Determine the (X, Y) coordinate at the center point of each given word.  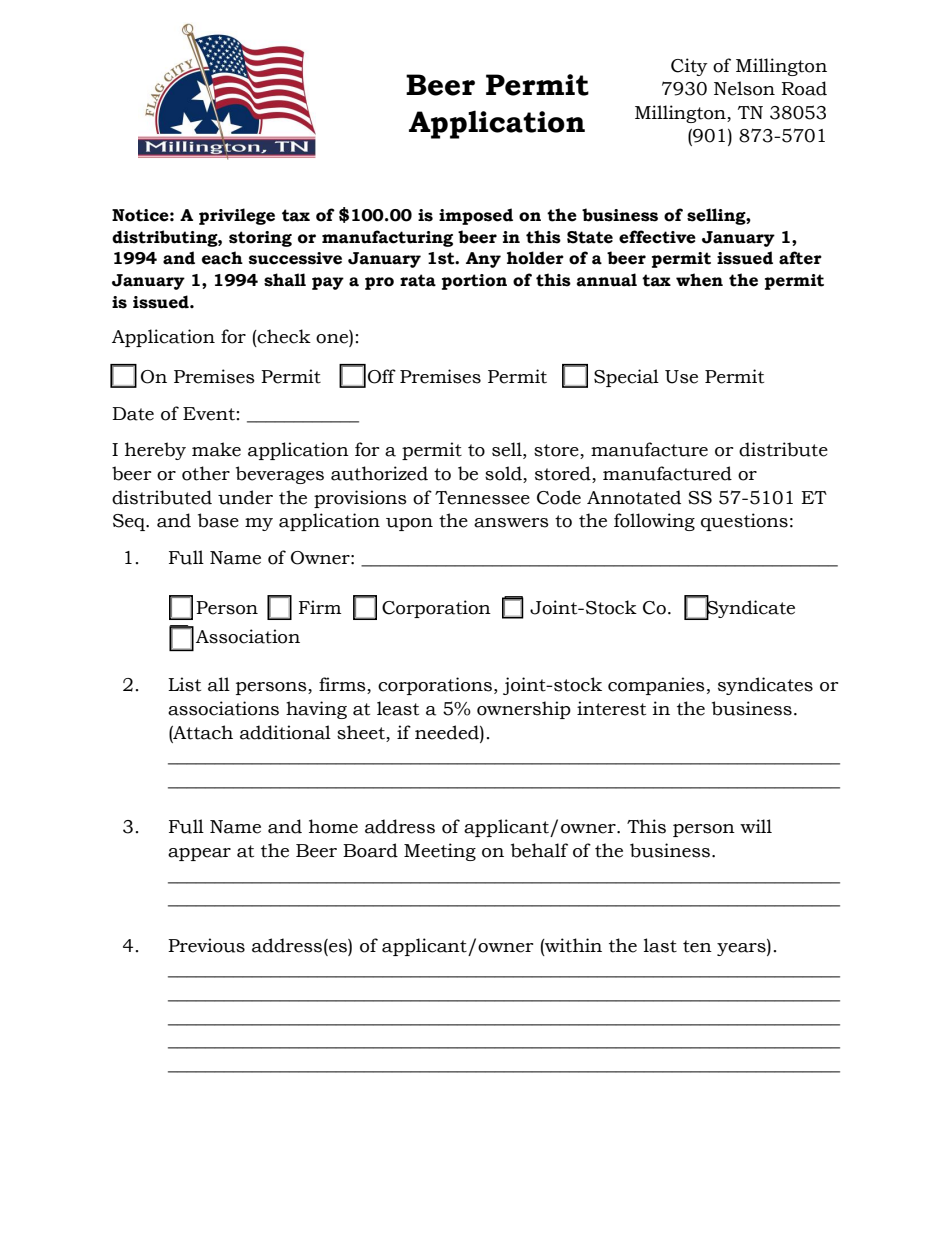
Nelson (744, 88)
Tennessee (482, 498)
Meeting (440, 852)
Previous (206, 945)
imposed (476, 216)
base (218, 520)
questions (744, 522)
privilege (237, 216)
